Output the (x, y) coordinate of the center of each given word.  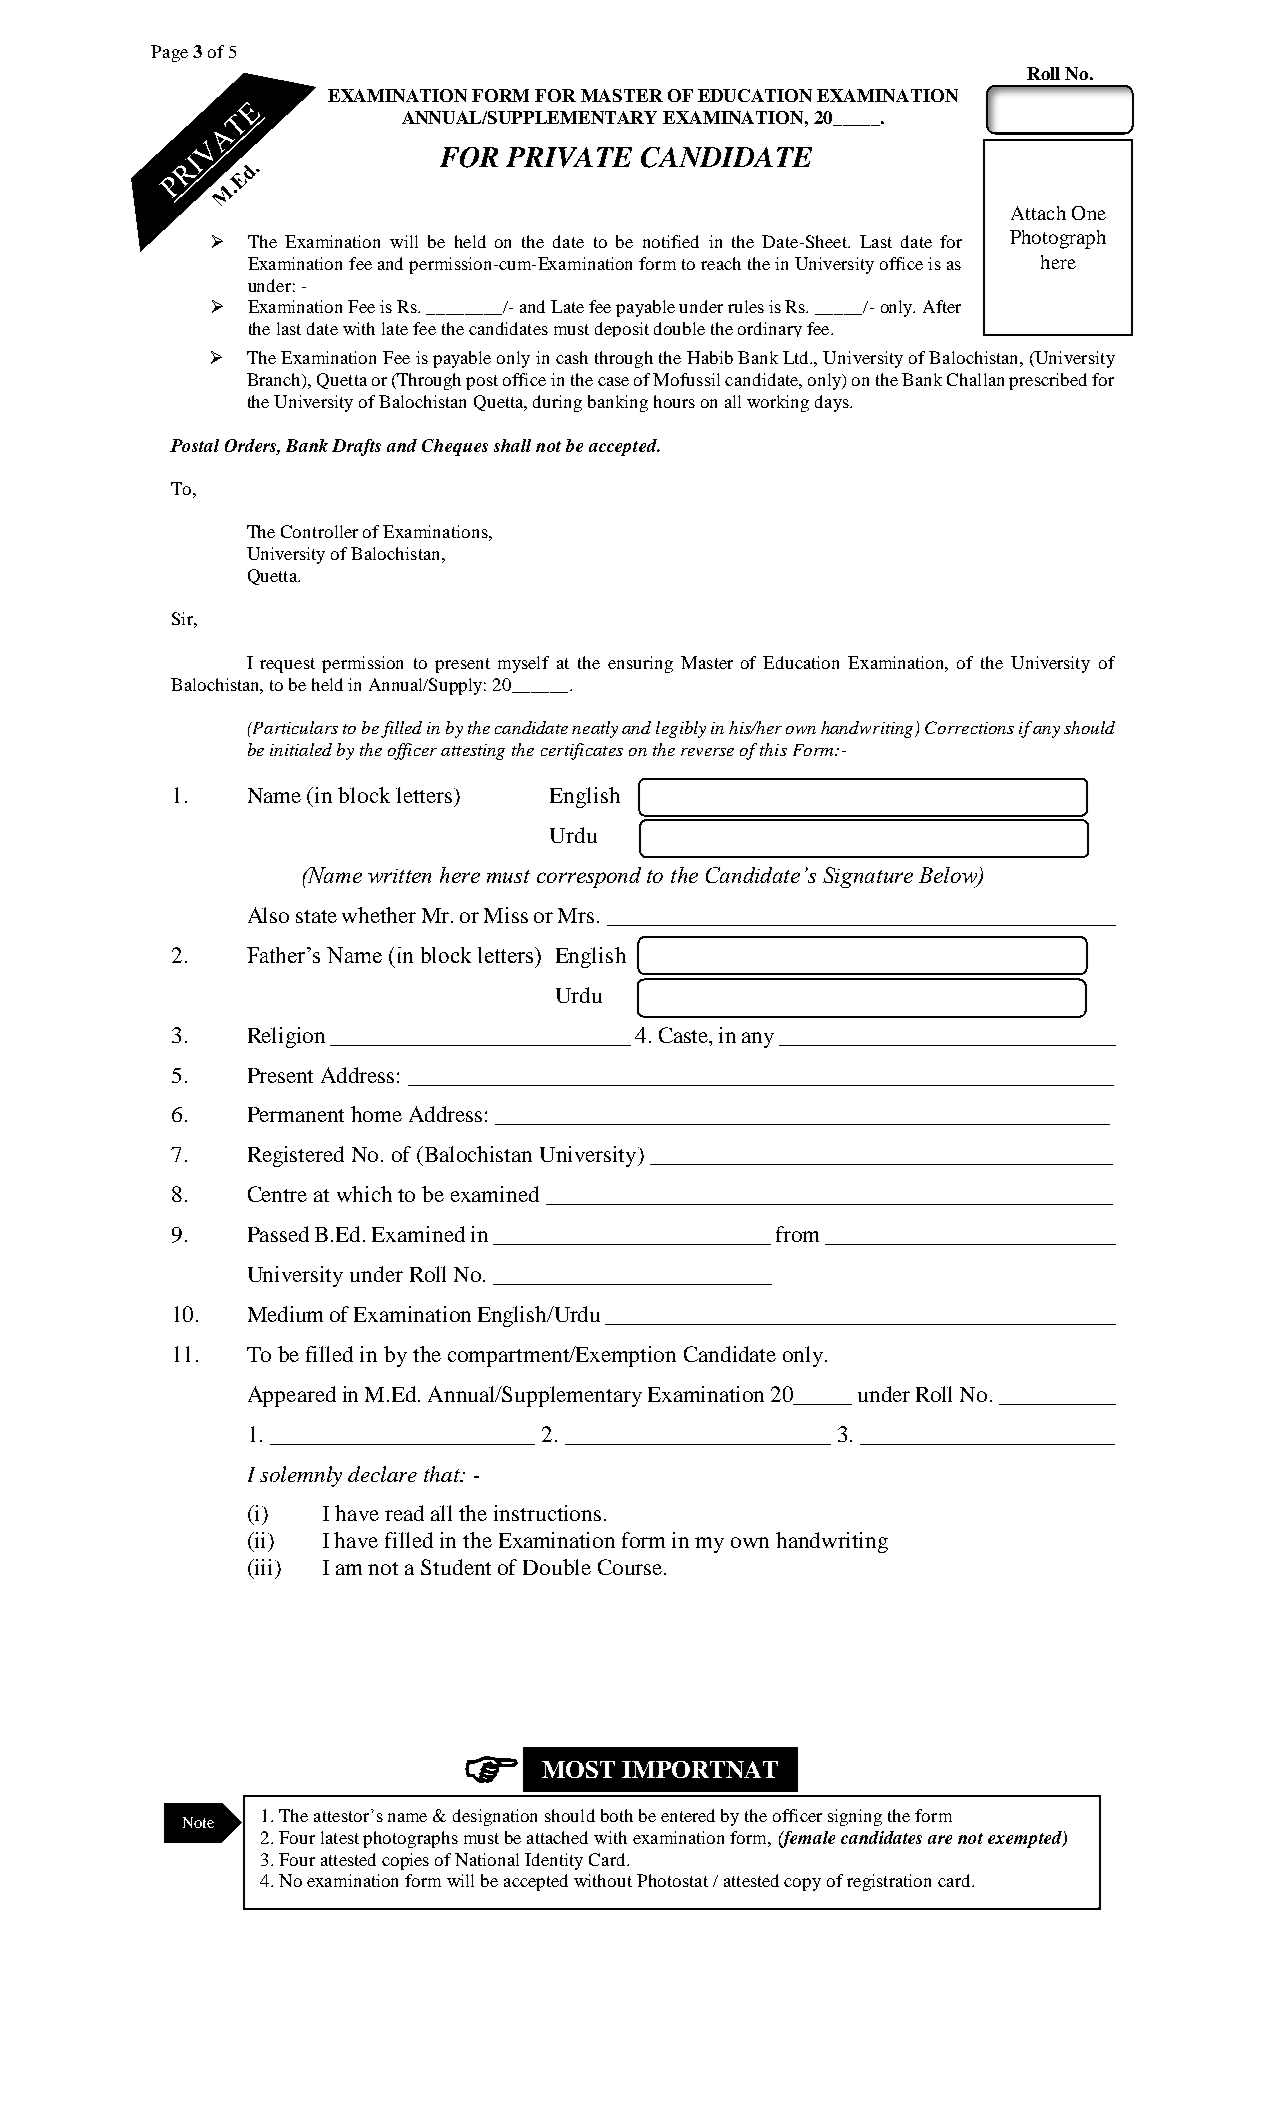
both (617, 1815)
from (797, 1234)
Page (169, 53)
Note (198, 1822)
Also (268, 915)
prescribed (1048, 381)
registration (889, 1882)
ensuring (640, 664)
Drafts (356, 447)
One (1089, 213)
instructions (547, 1513)
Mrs (576, 915)
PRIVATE (569, 157)
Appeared (292, 1396)
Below (949, 876)
